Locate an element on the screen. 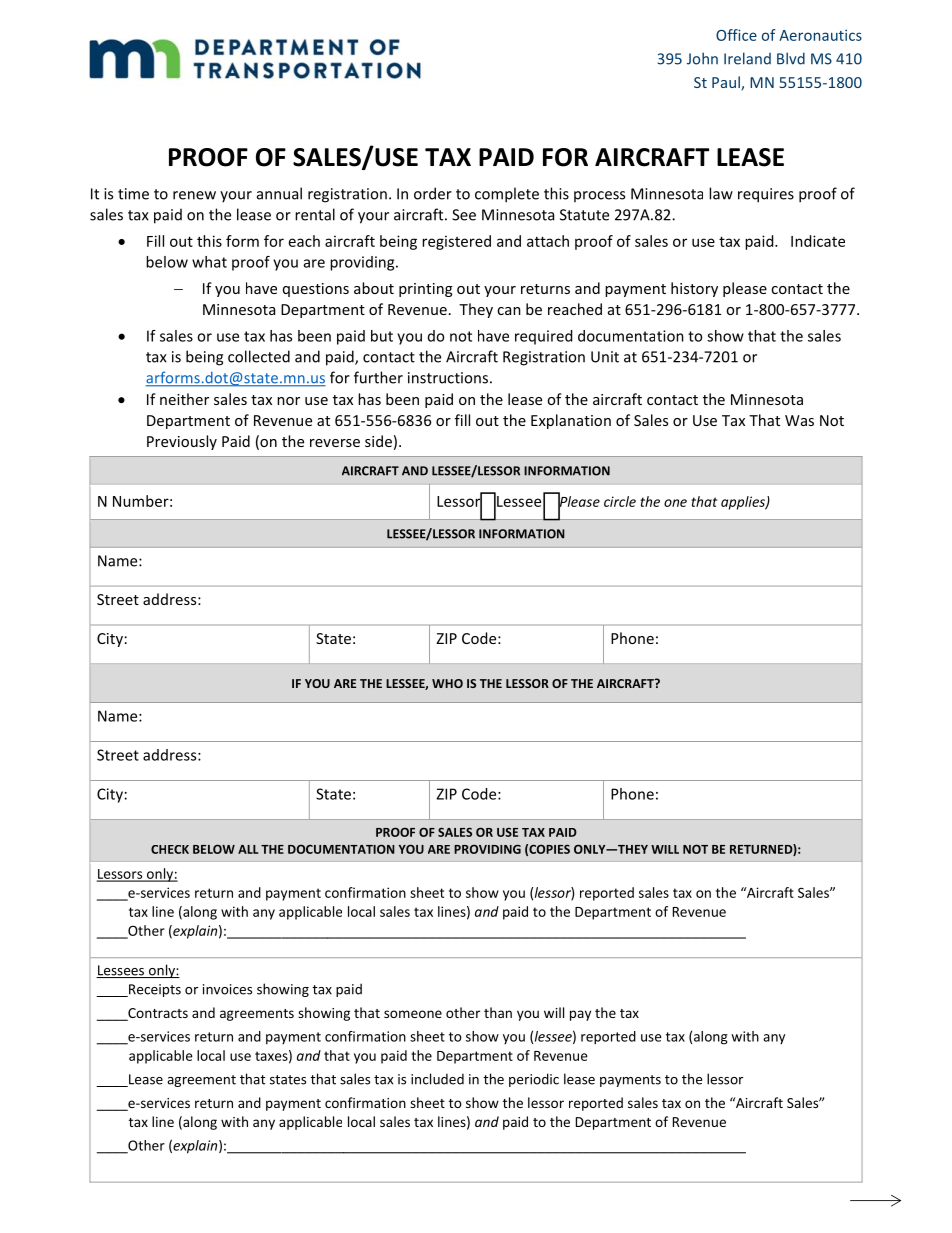 The width and height of the screenshot is (952, 1233). Previously is located at coordinates (182, 442).
